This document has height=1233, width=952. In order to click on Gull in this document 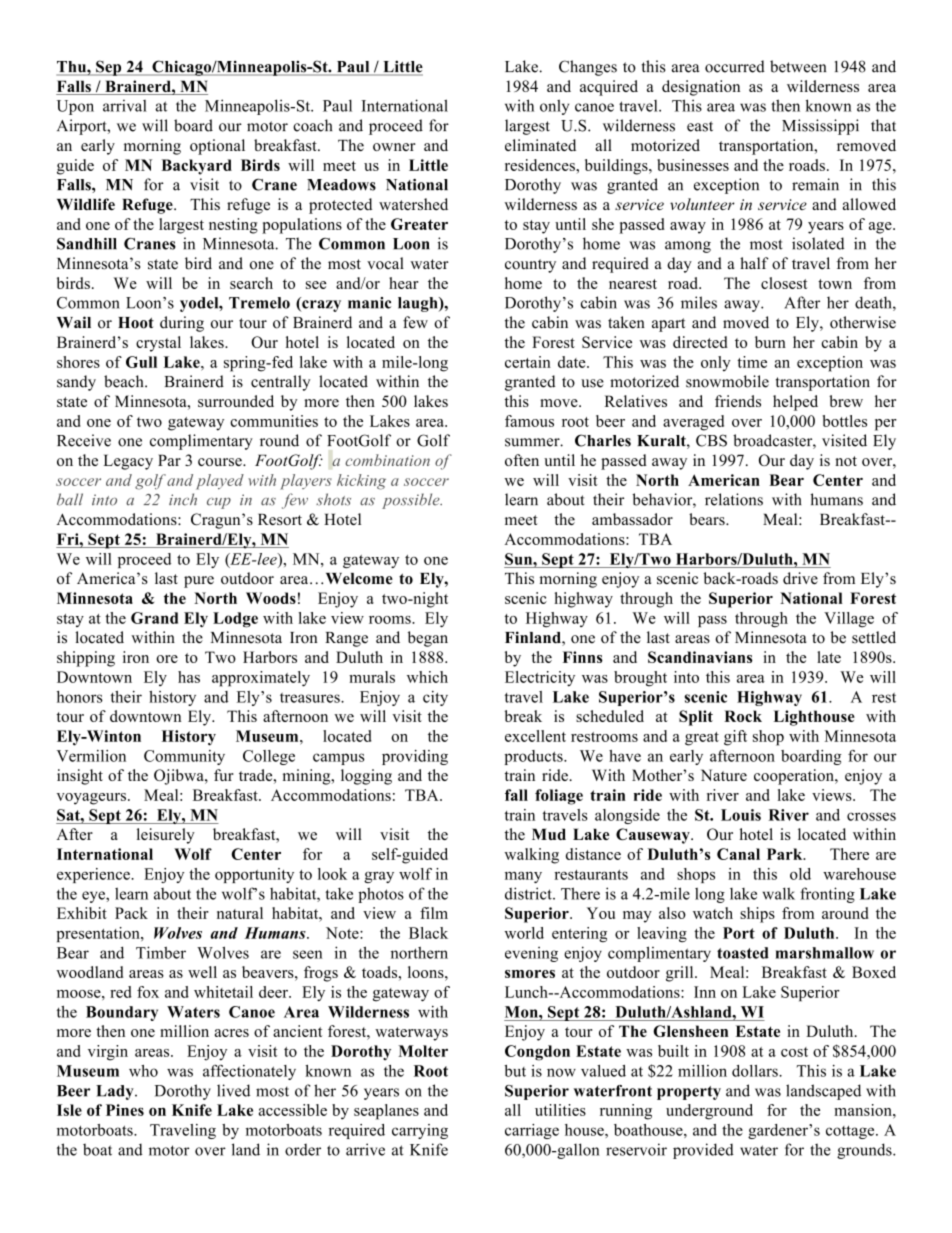, I will do `click(141, 362)`.
